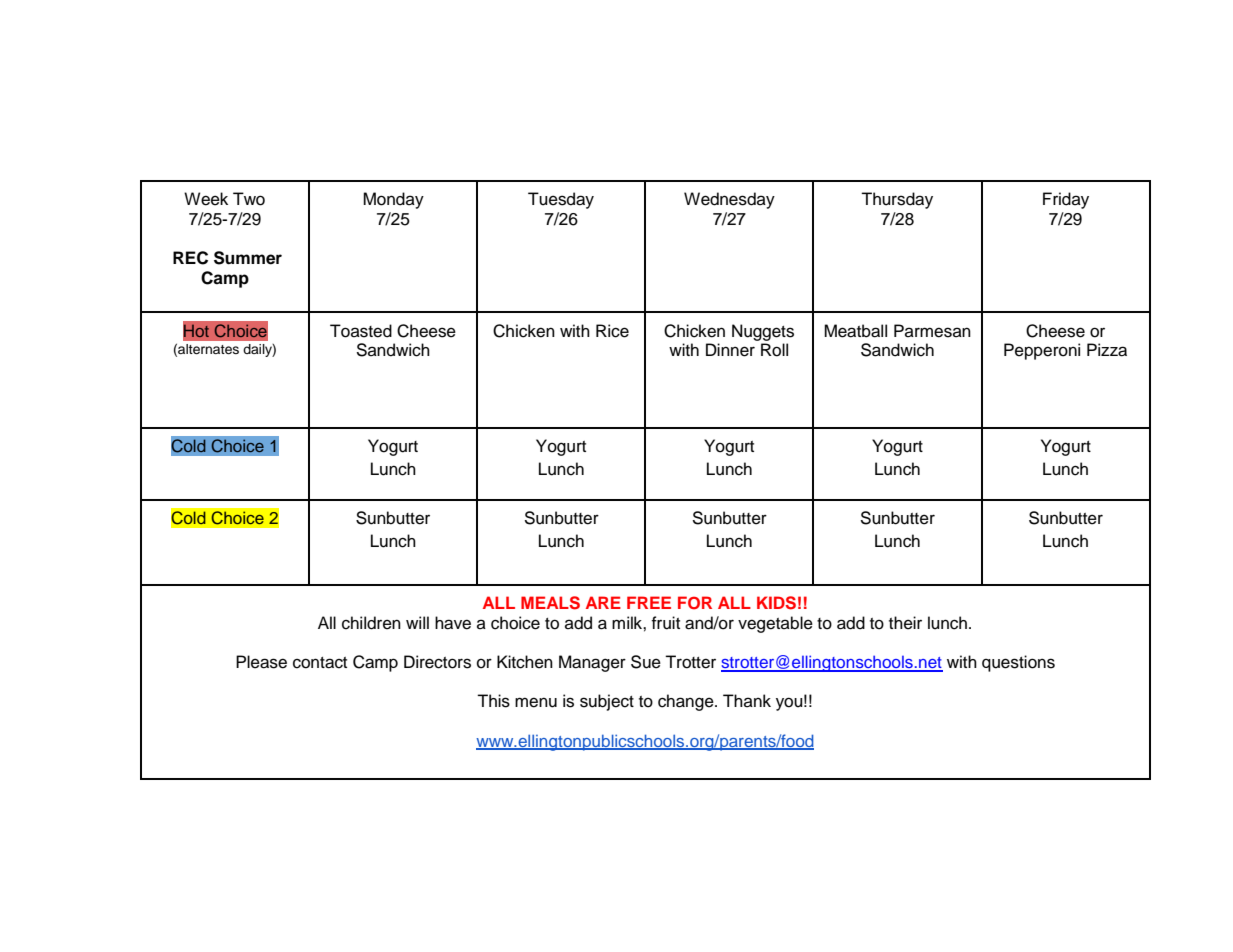  What do you see at coordinates (1042, 351) in the document?
I see `Pepperoni` at bounding box center [1042, 351].
